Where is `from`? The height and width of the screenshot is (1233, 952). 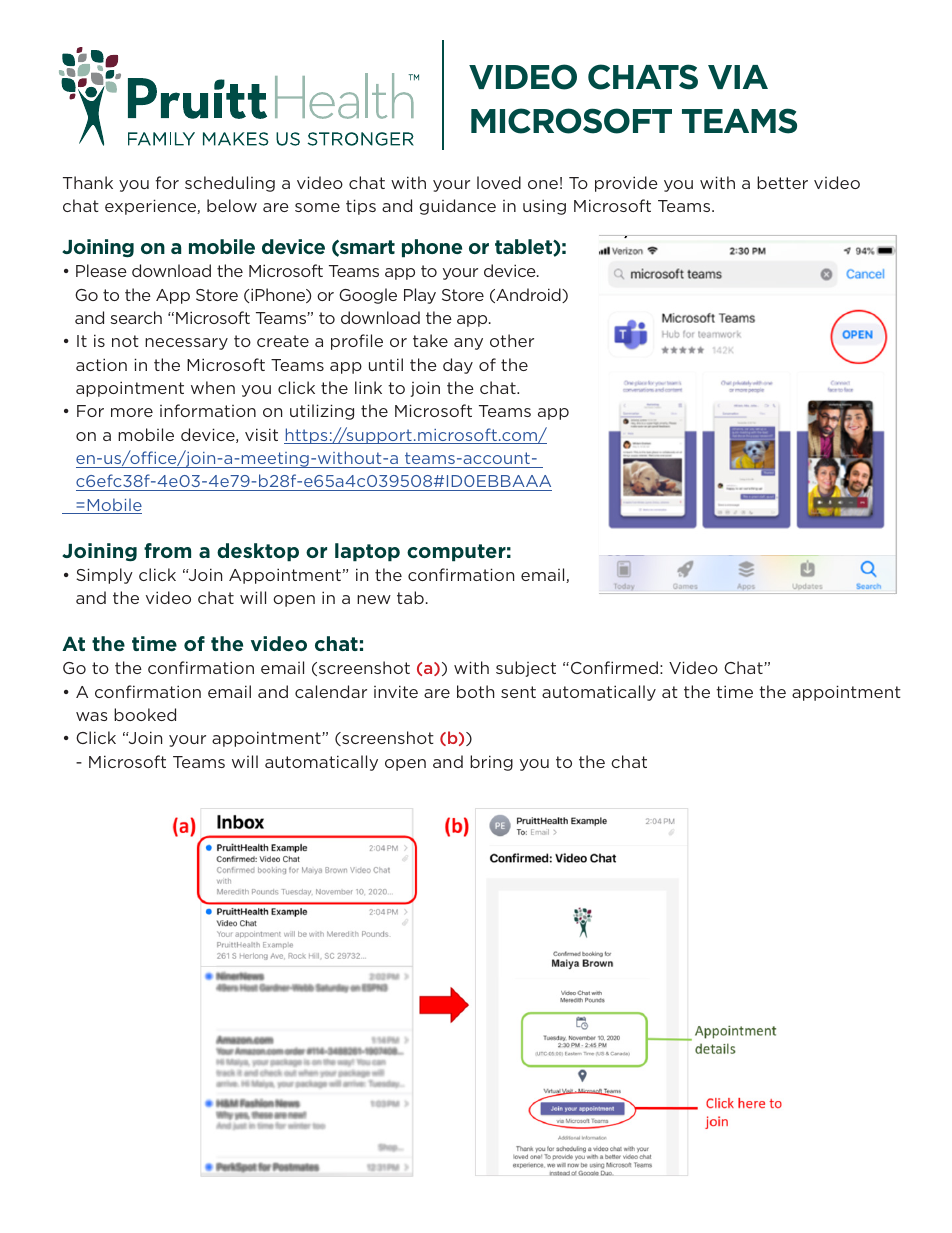 from is located at coordinates (167, 550).
